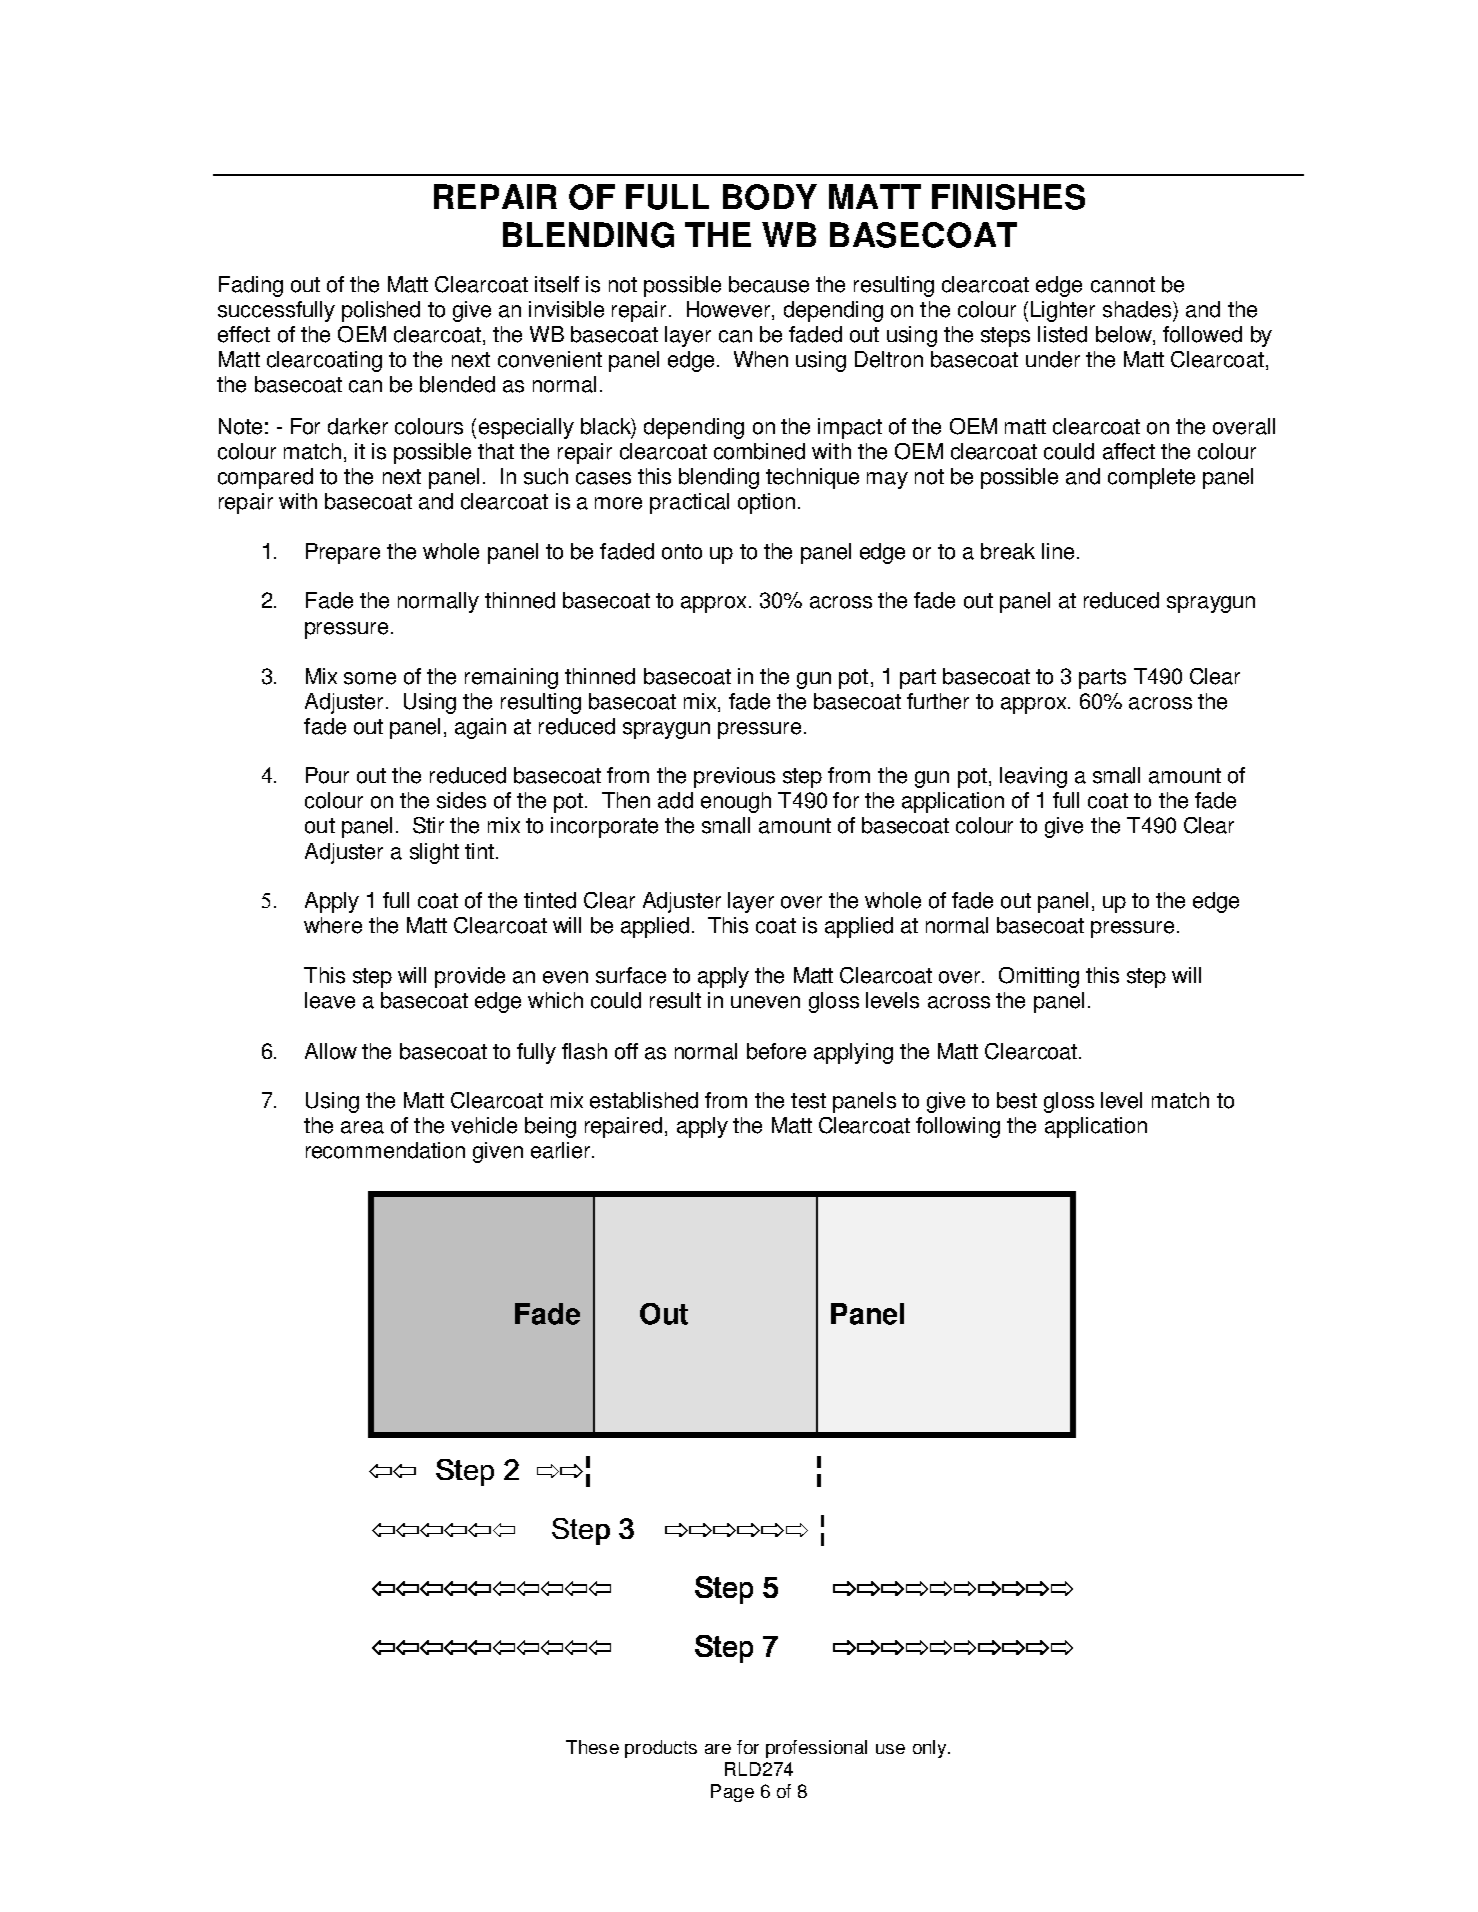 The image size is (1478, 1912). Describe the element at coordinates (330, 1000) in the screenshot. I see `leave` at that location.
